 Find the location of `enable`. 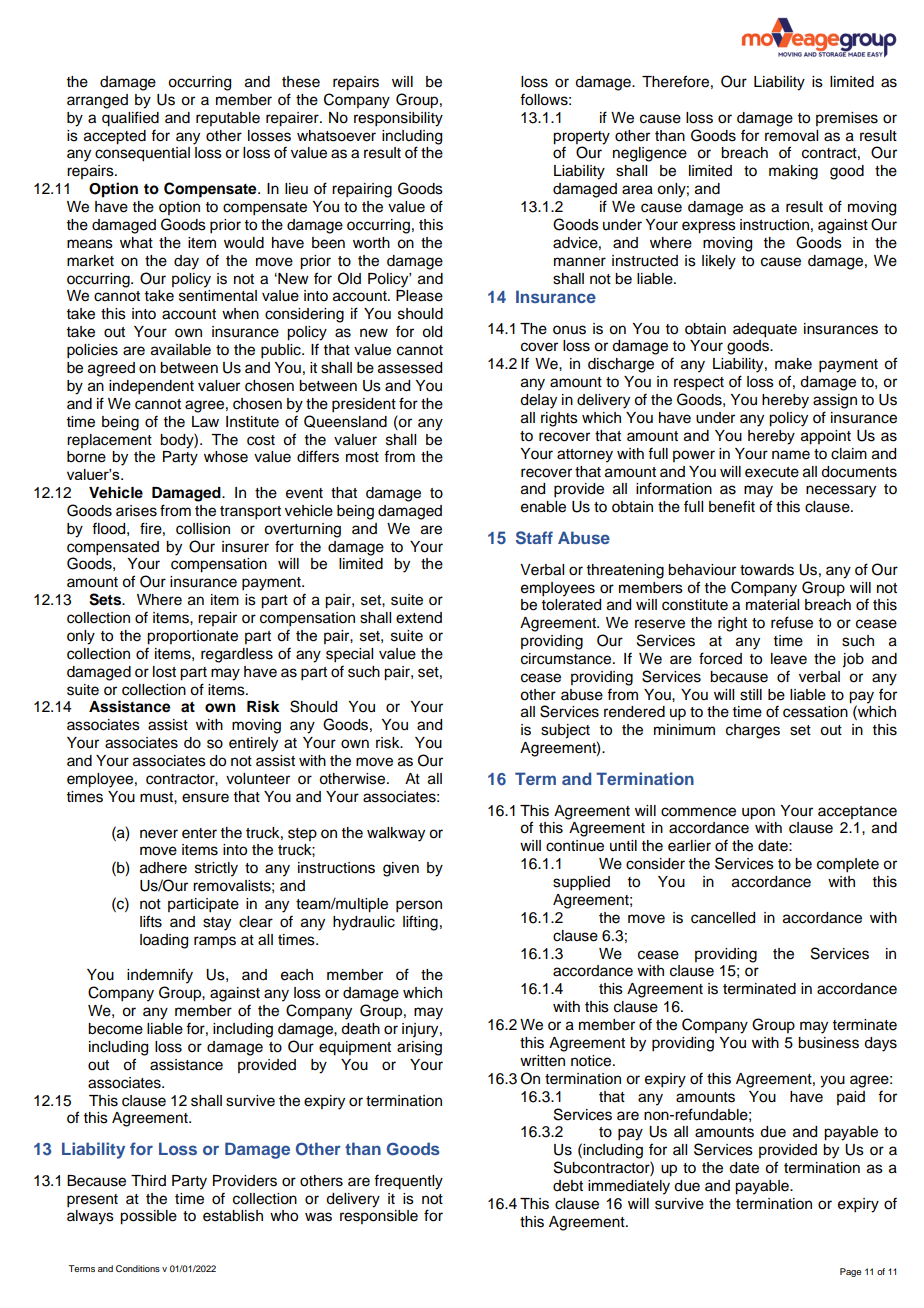

enable is located at coordinates (543, 507).
